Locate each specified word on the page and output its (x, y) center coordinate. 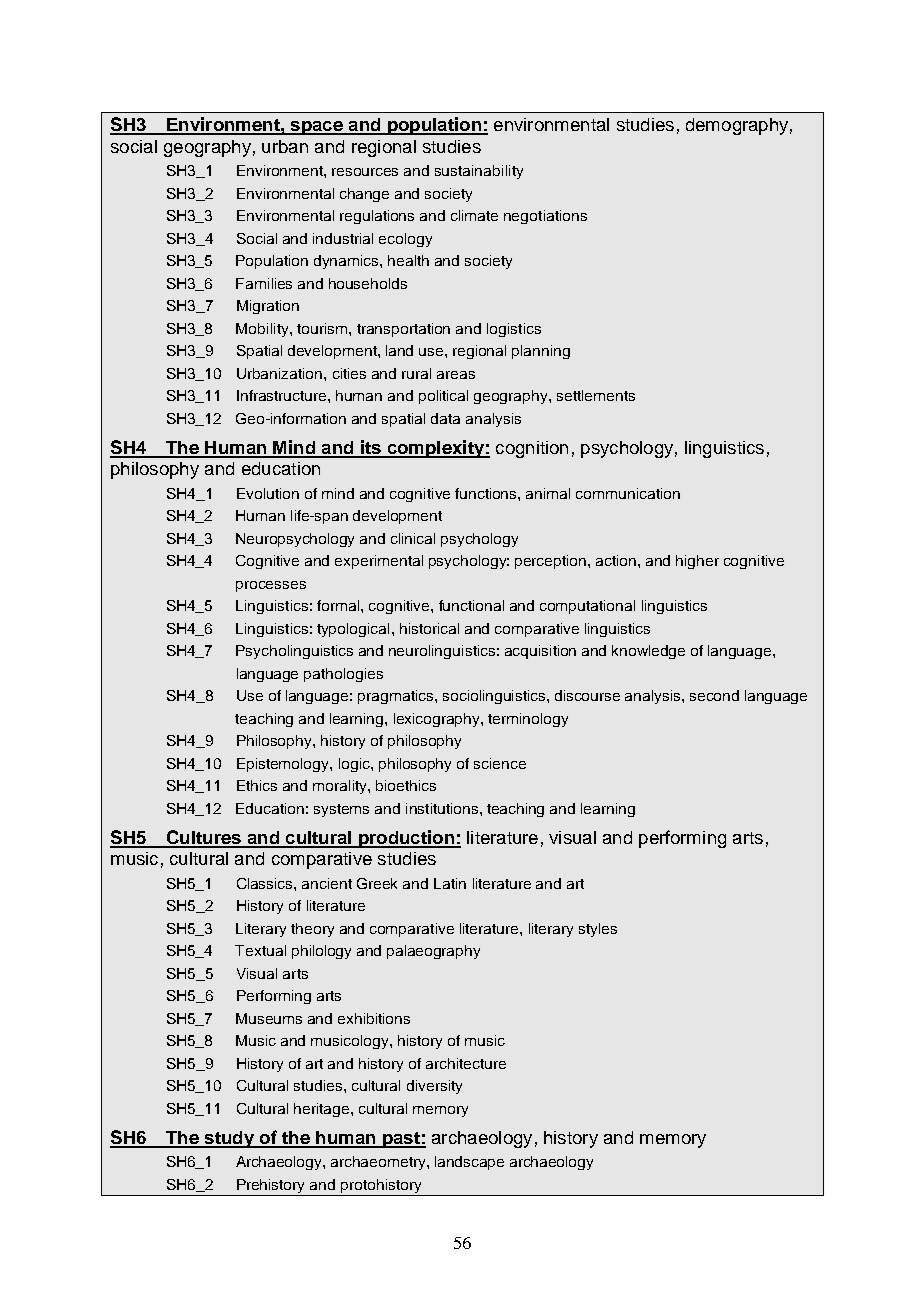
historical (429, 628)
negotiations (545, 217)
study (229, 1139)
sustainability (479, 172)
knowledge (648, 652)
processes (271, 586)
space (316, 128)
